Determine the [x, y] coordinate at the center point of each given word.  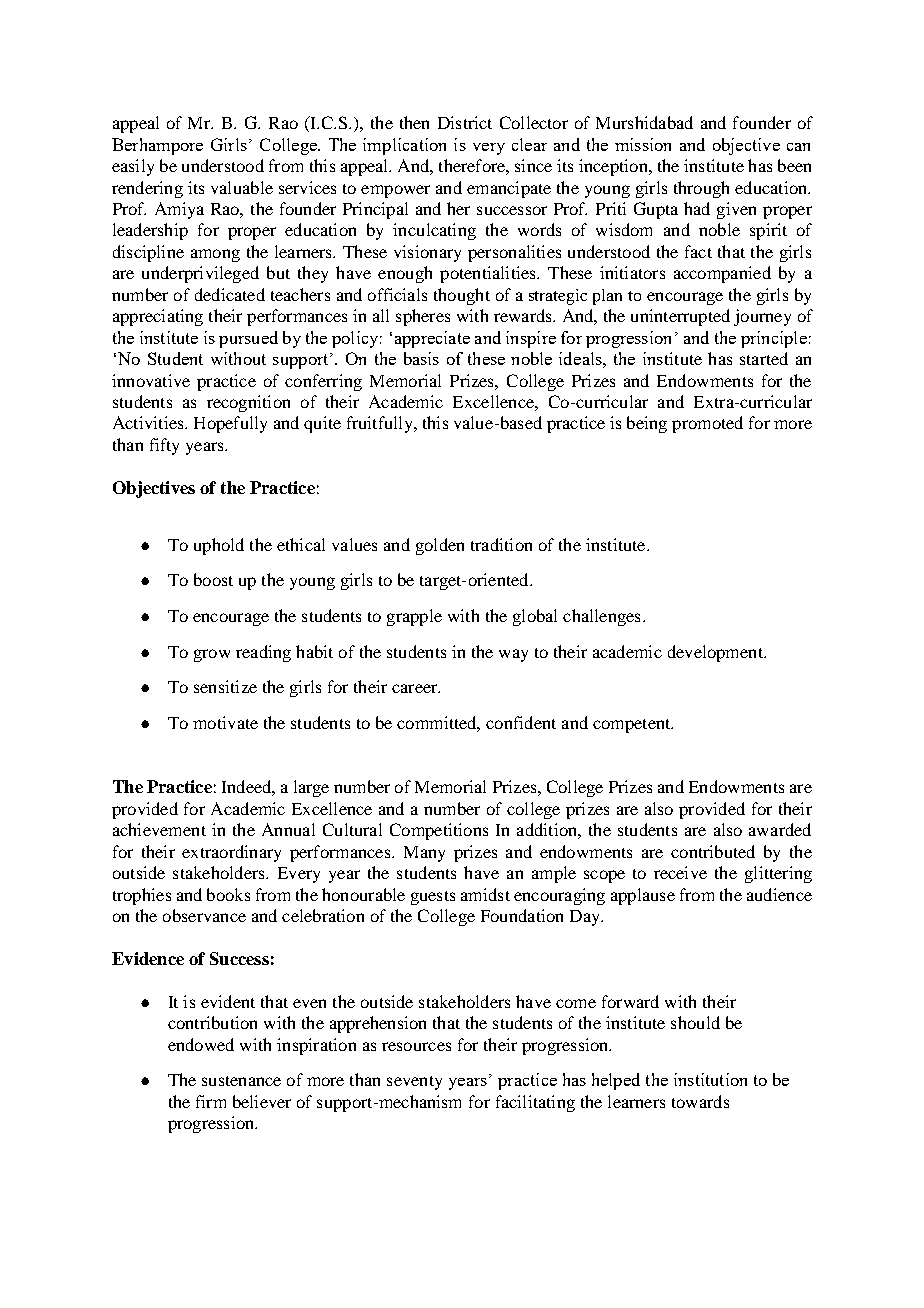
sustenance [241, 1081]
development [716, 653]
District [465, 122]
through [701, 189]
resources [416, 1046]
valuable [242, 187]
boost [213, 579]
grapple [414, 617]
